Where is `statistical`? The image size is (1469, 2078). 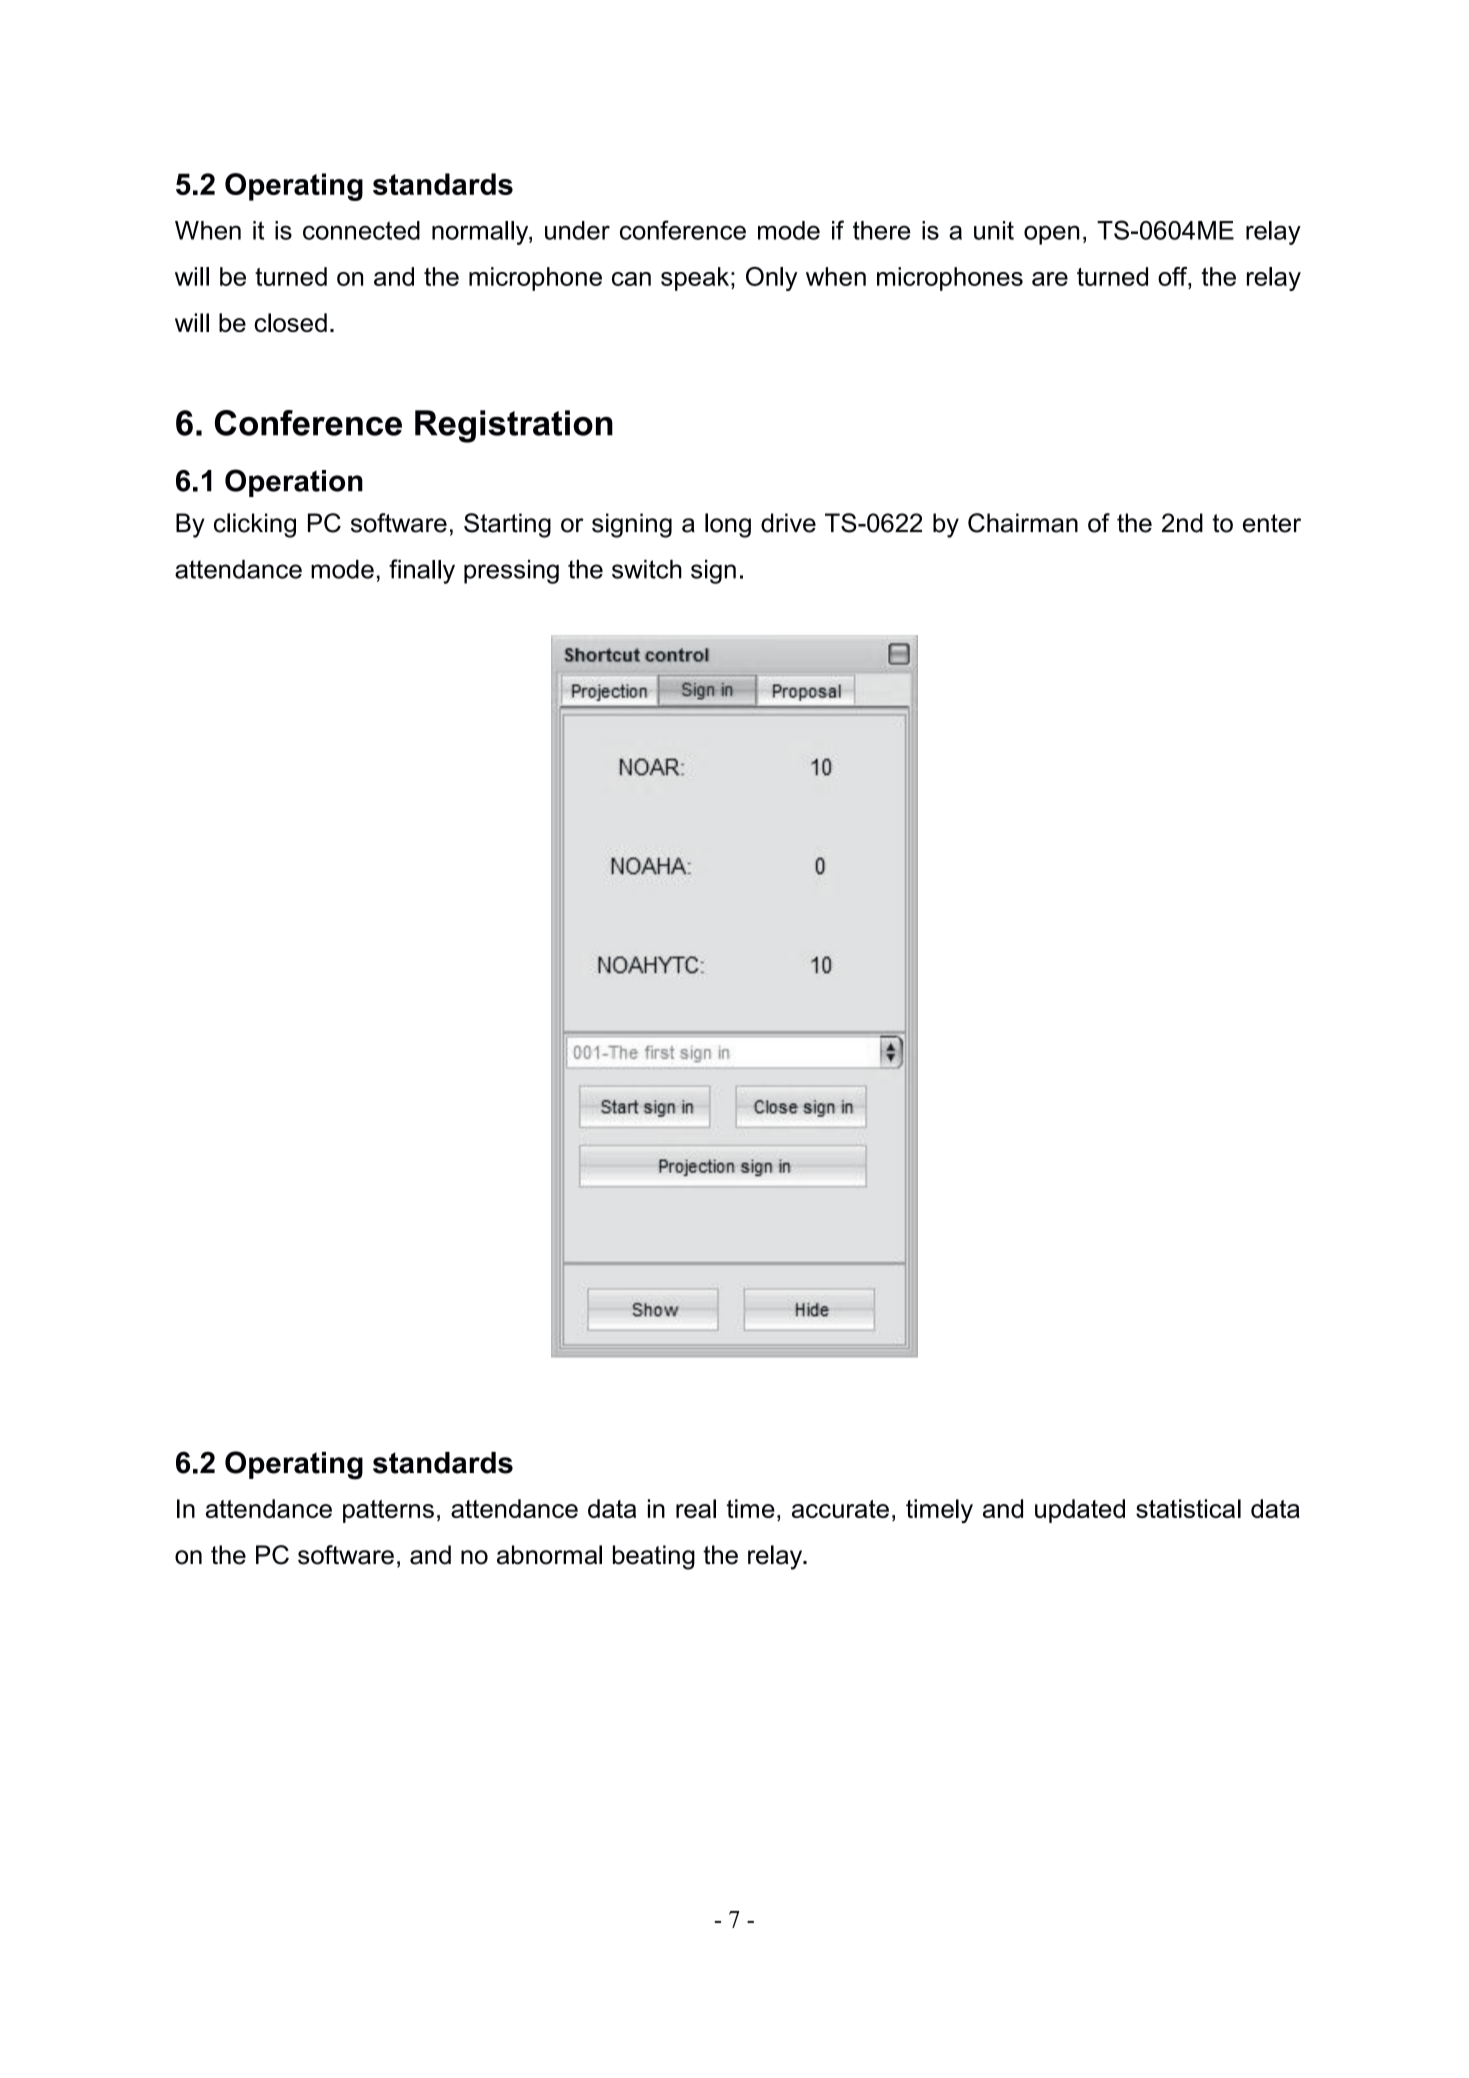
statistical is located at coordinates (1188, 1508).
